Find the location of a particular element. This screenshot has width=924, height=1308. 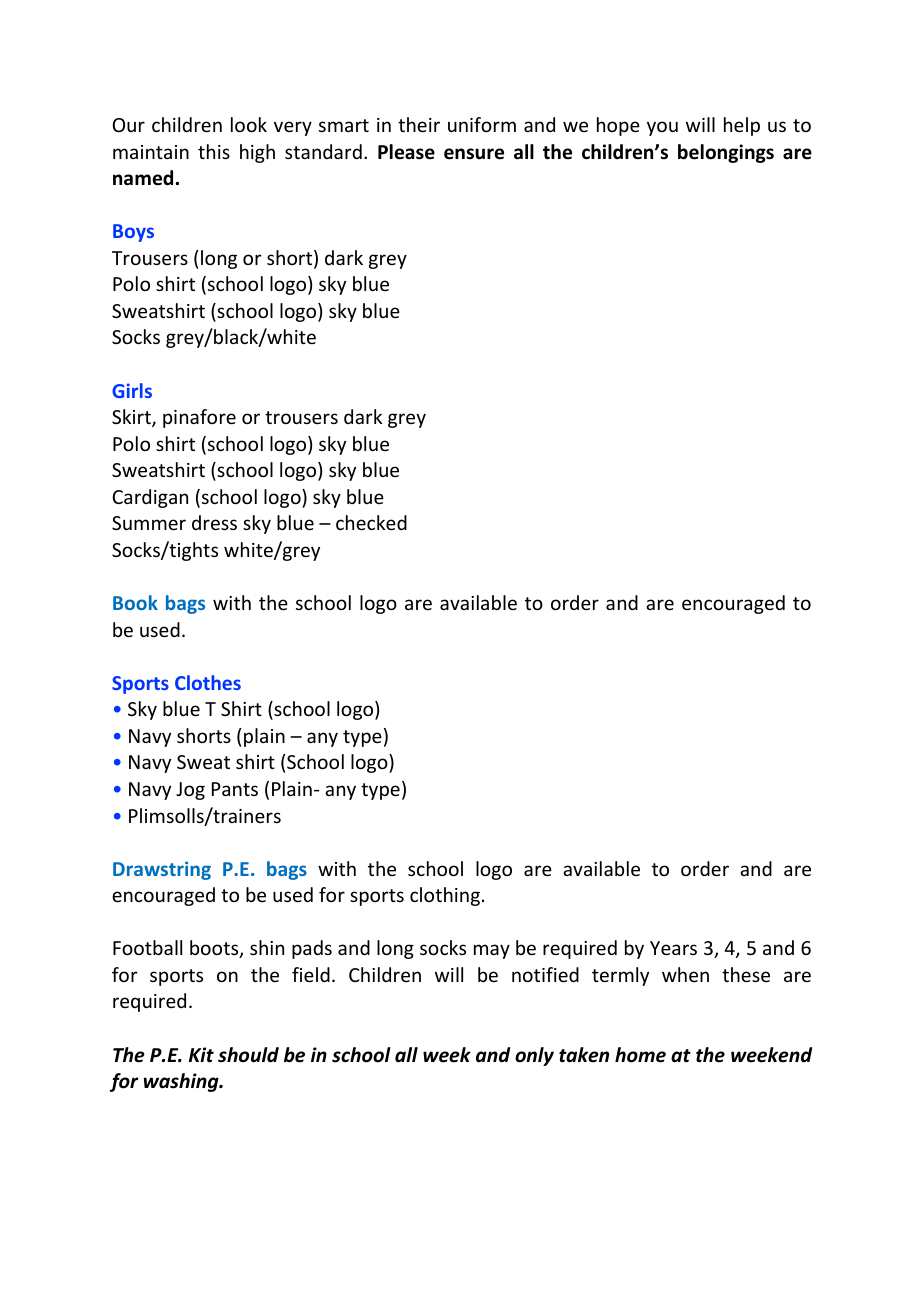

only is located at coordinates (534, 1056).
